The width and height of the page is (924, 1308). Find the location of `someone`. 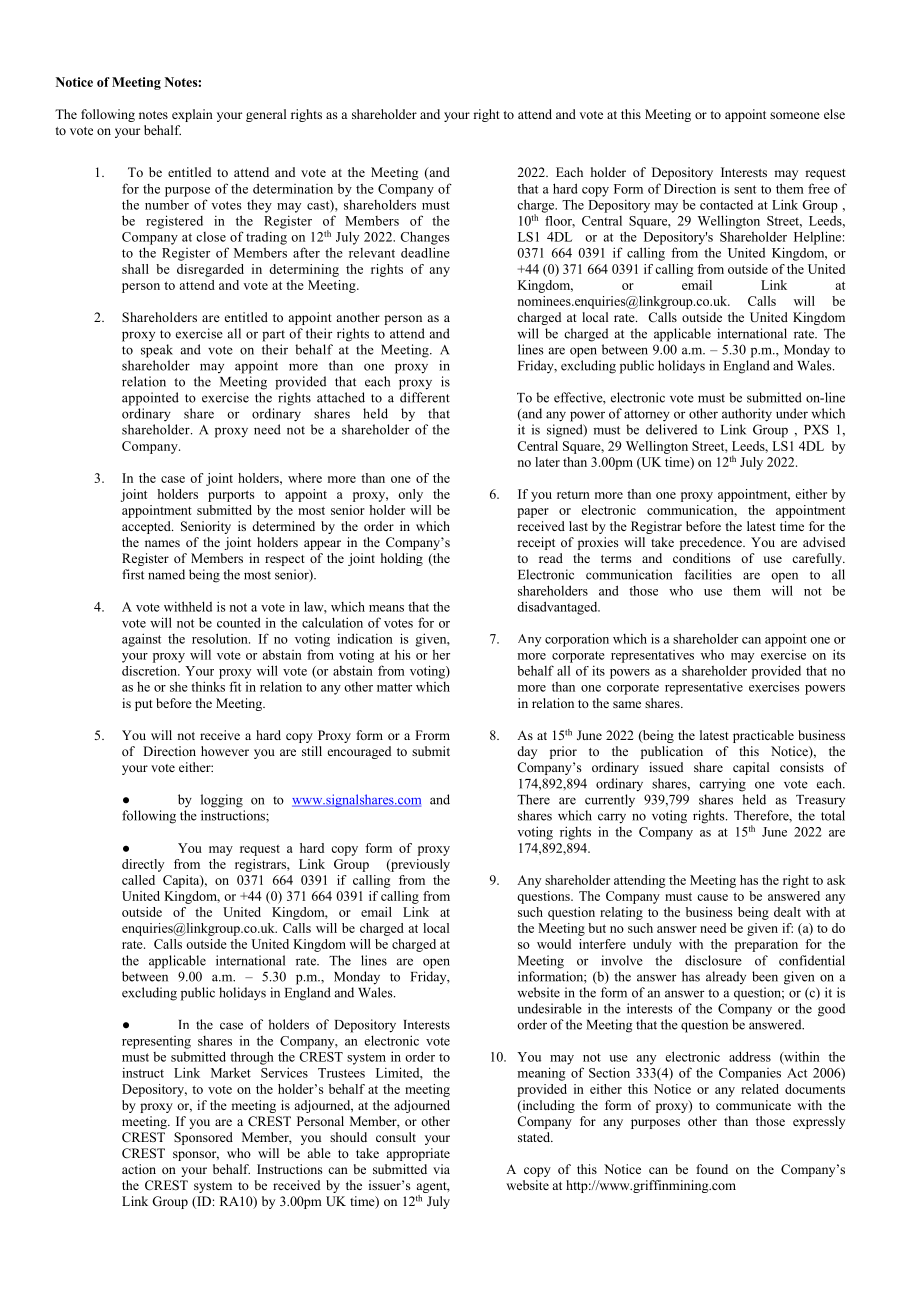

someone is located at coordinates (795, 115).
